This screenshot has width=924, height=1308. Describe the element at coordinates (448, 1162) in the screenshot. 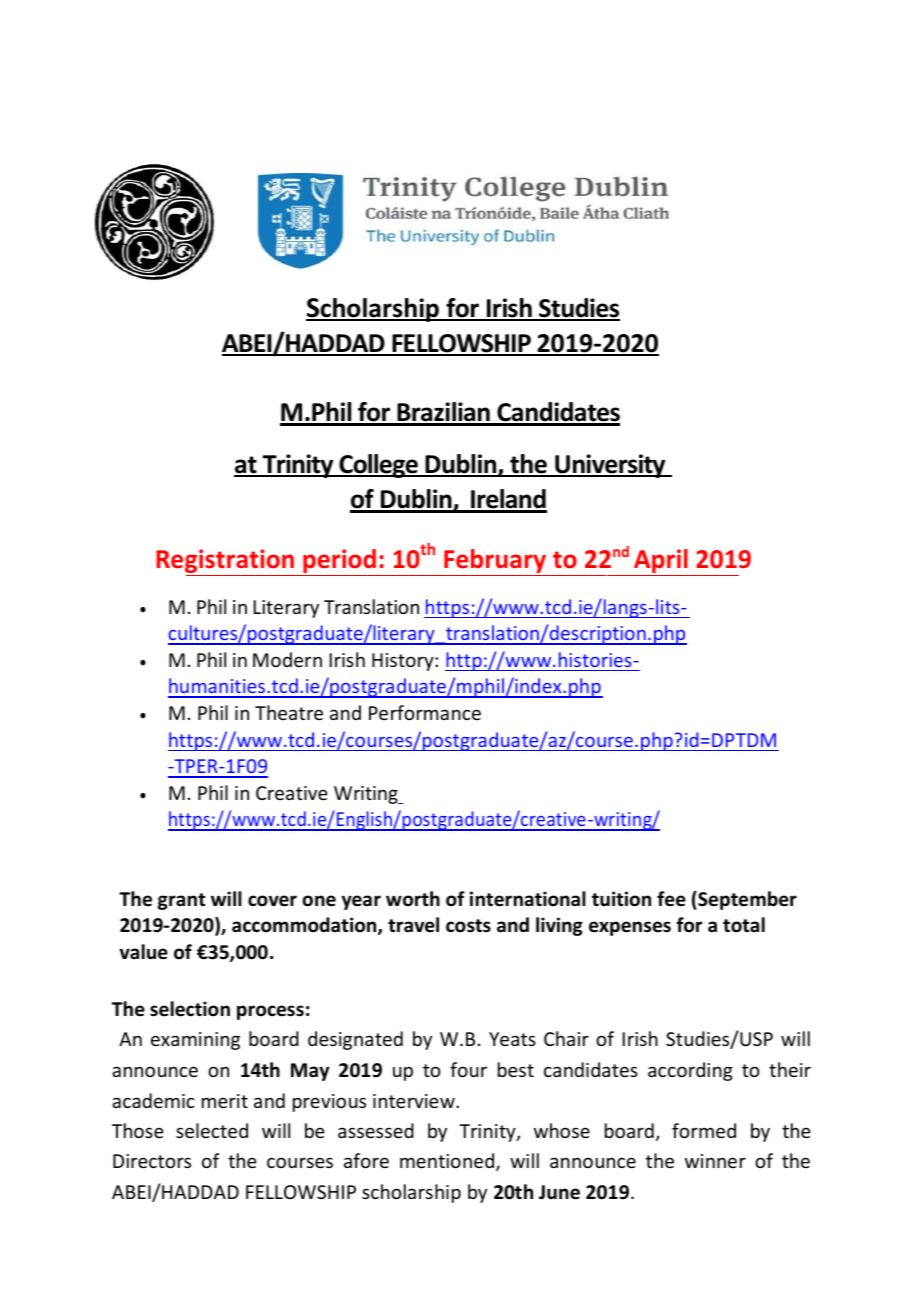

I see `mentioned` at that location.
